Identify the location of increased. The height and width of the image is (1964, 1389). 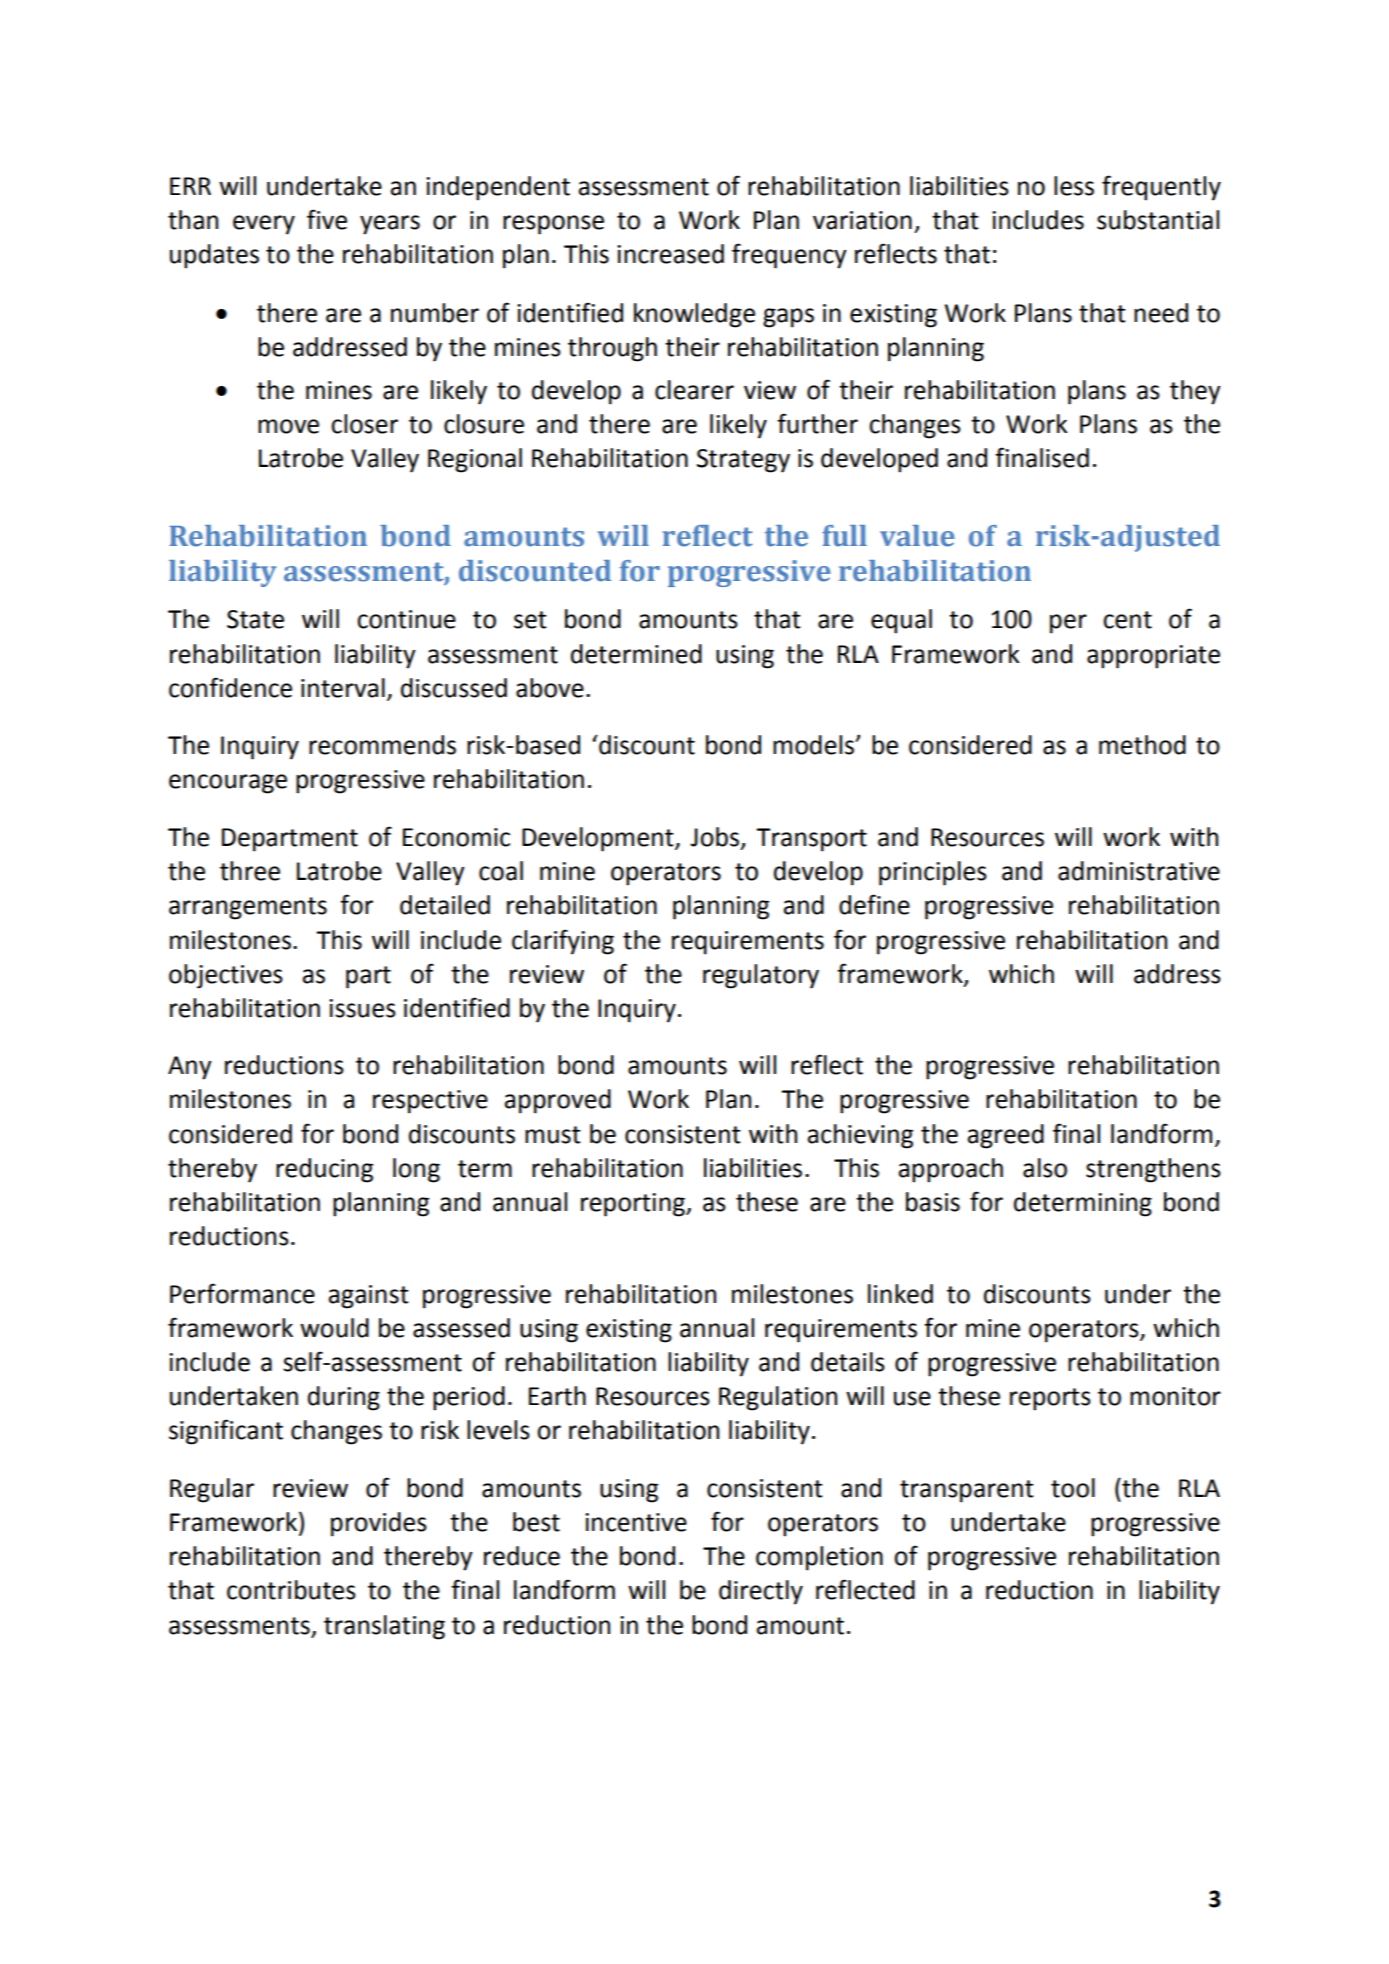
(670, 254).
